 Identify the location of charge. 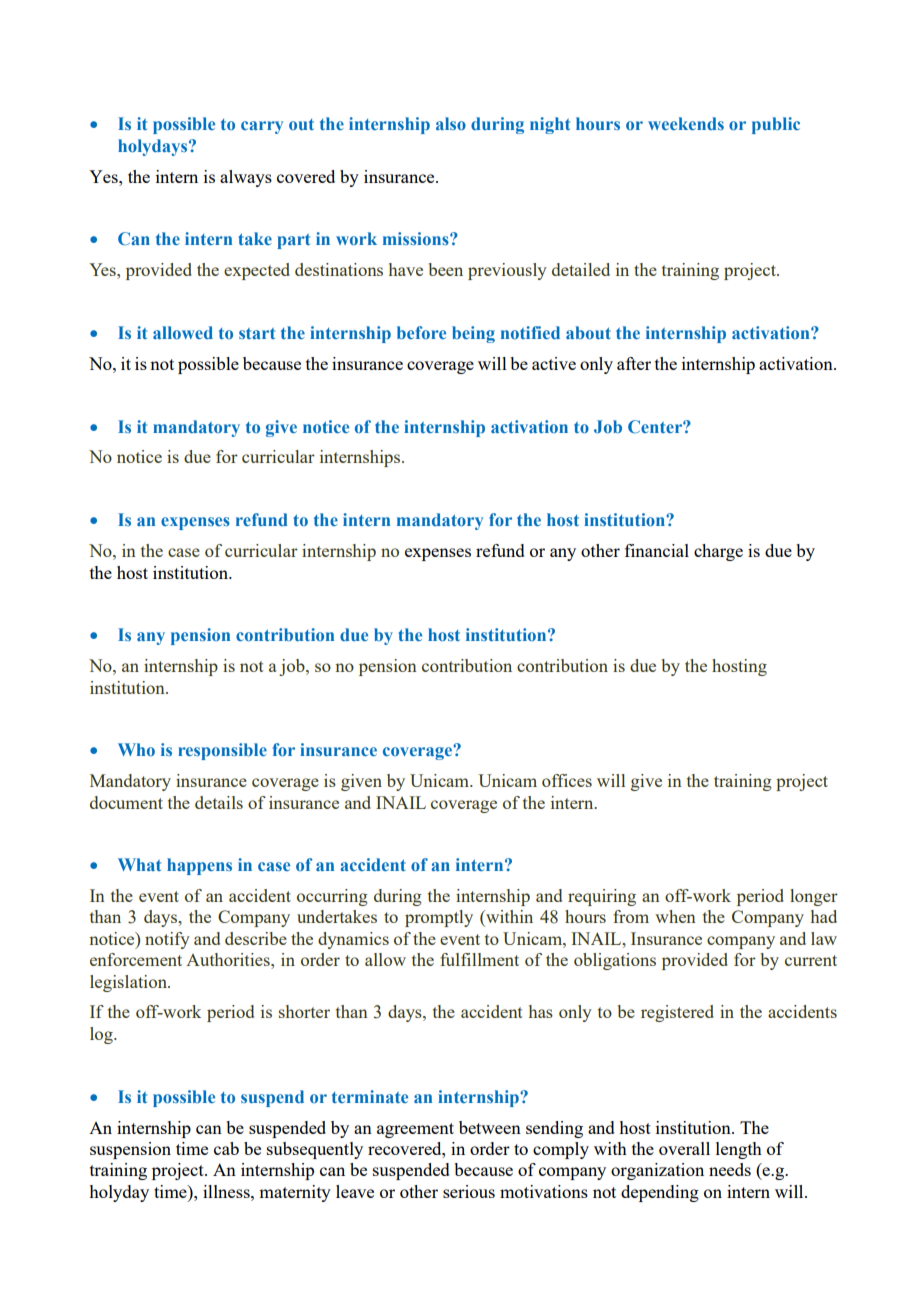
(718, 552).
